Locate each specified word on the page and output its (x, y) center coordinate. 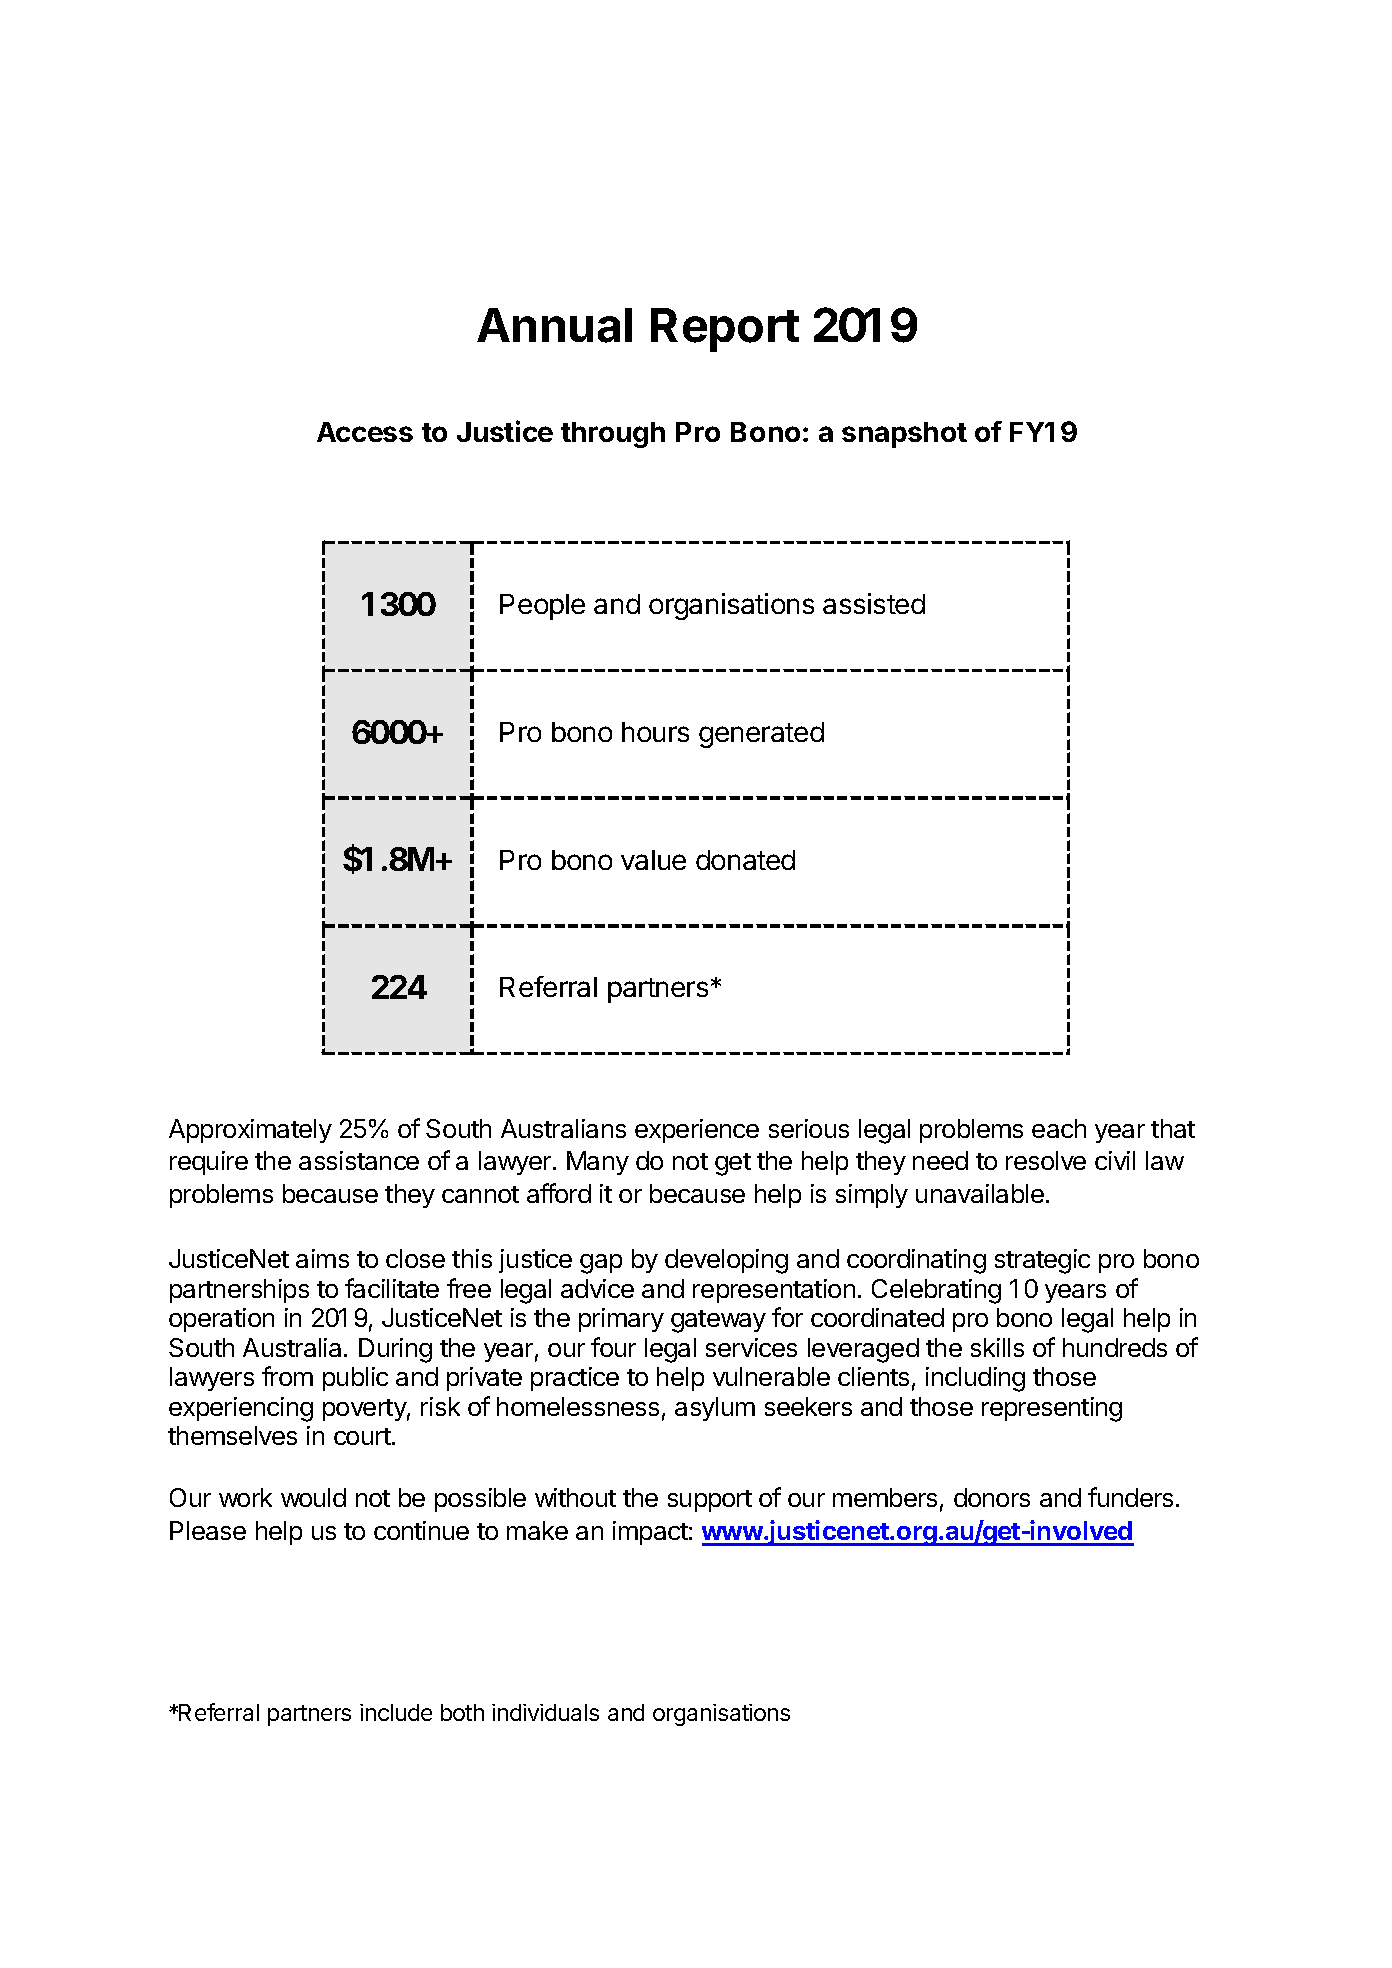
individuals (545, 1712)
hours (655, 732)
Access (365, 432)
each (1059, 1128)
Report (725, 330)
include (396, 1712)
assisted (874, 603)
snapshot (904, 435)
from (287, 1376)
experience (697, 1131)
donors (992, 1497)
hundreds (1115, 1347)
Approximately (250, 1131)
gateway (718, 1321)
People (542, 607)
